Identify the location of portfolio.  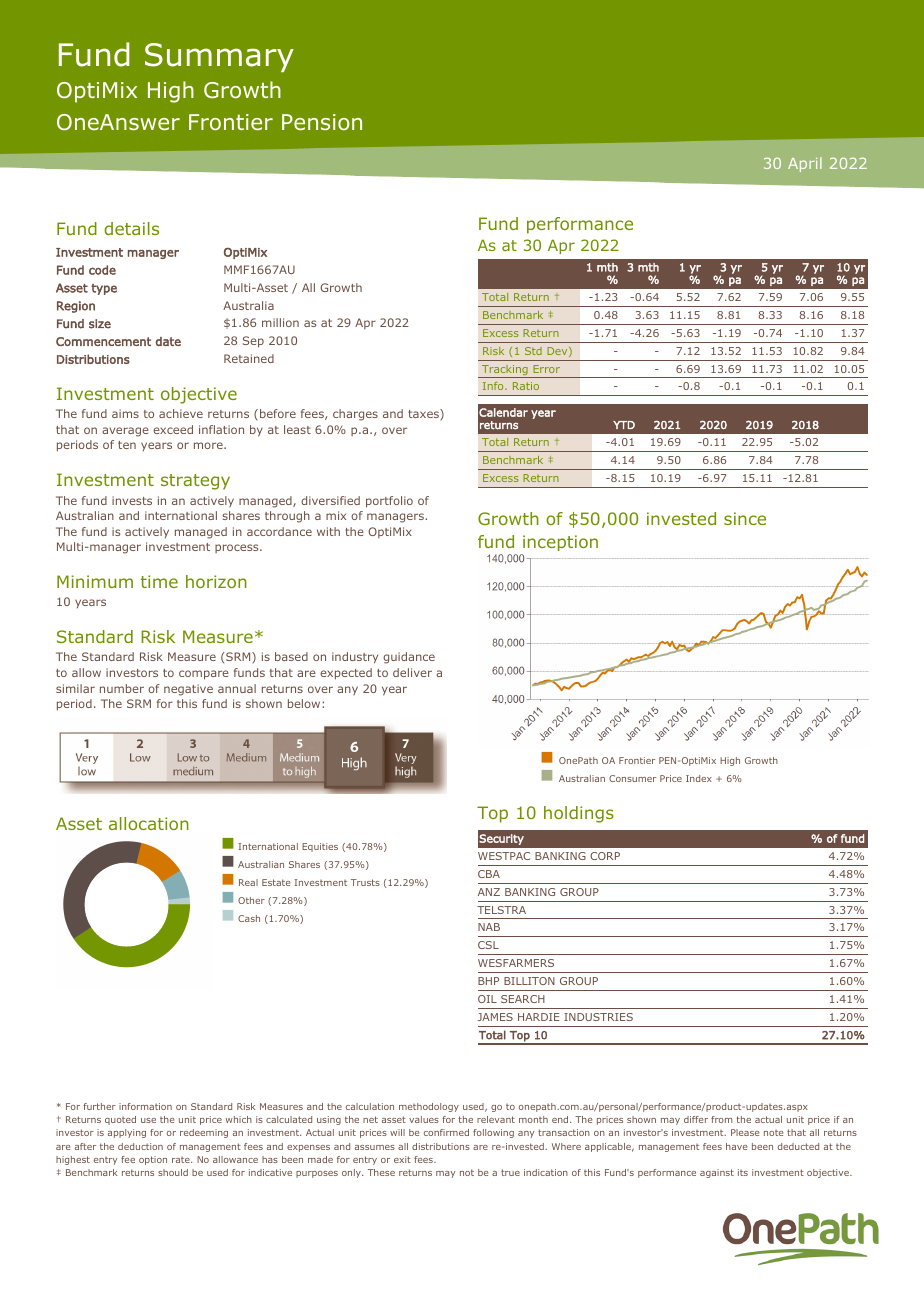
(389, 502).
